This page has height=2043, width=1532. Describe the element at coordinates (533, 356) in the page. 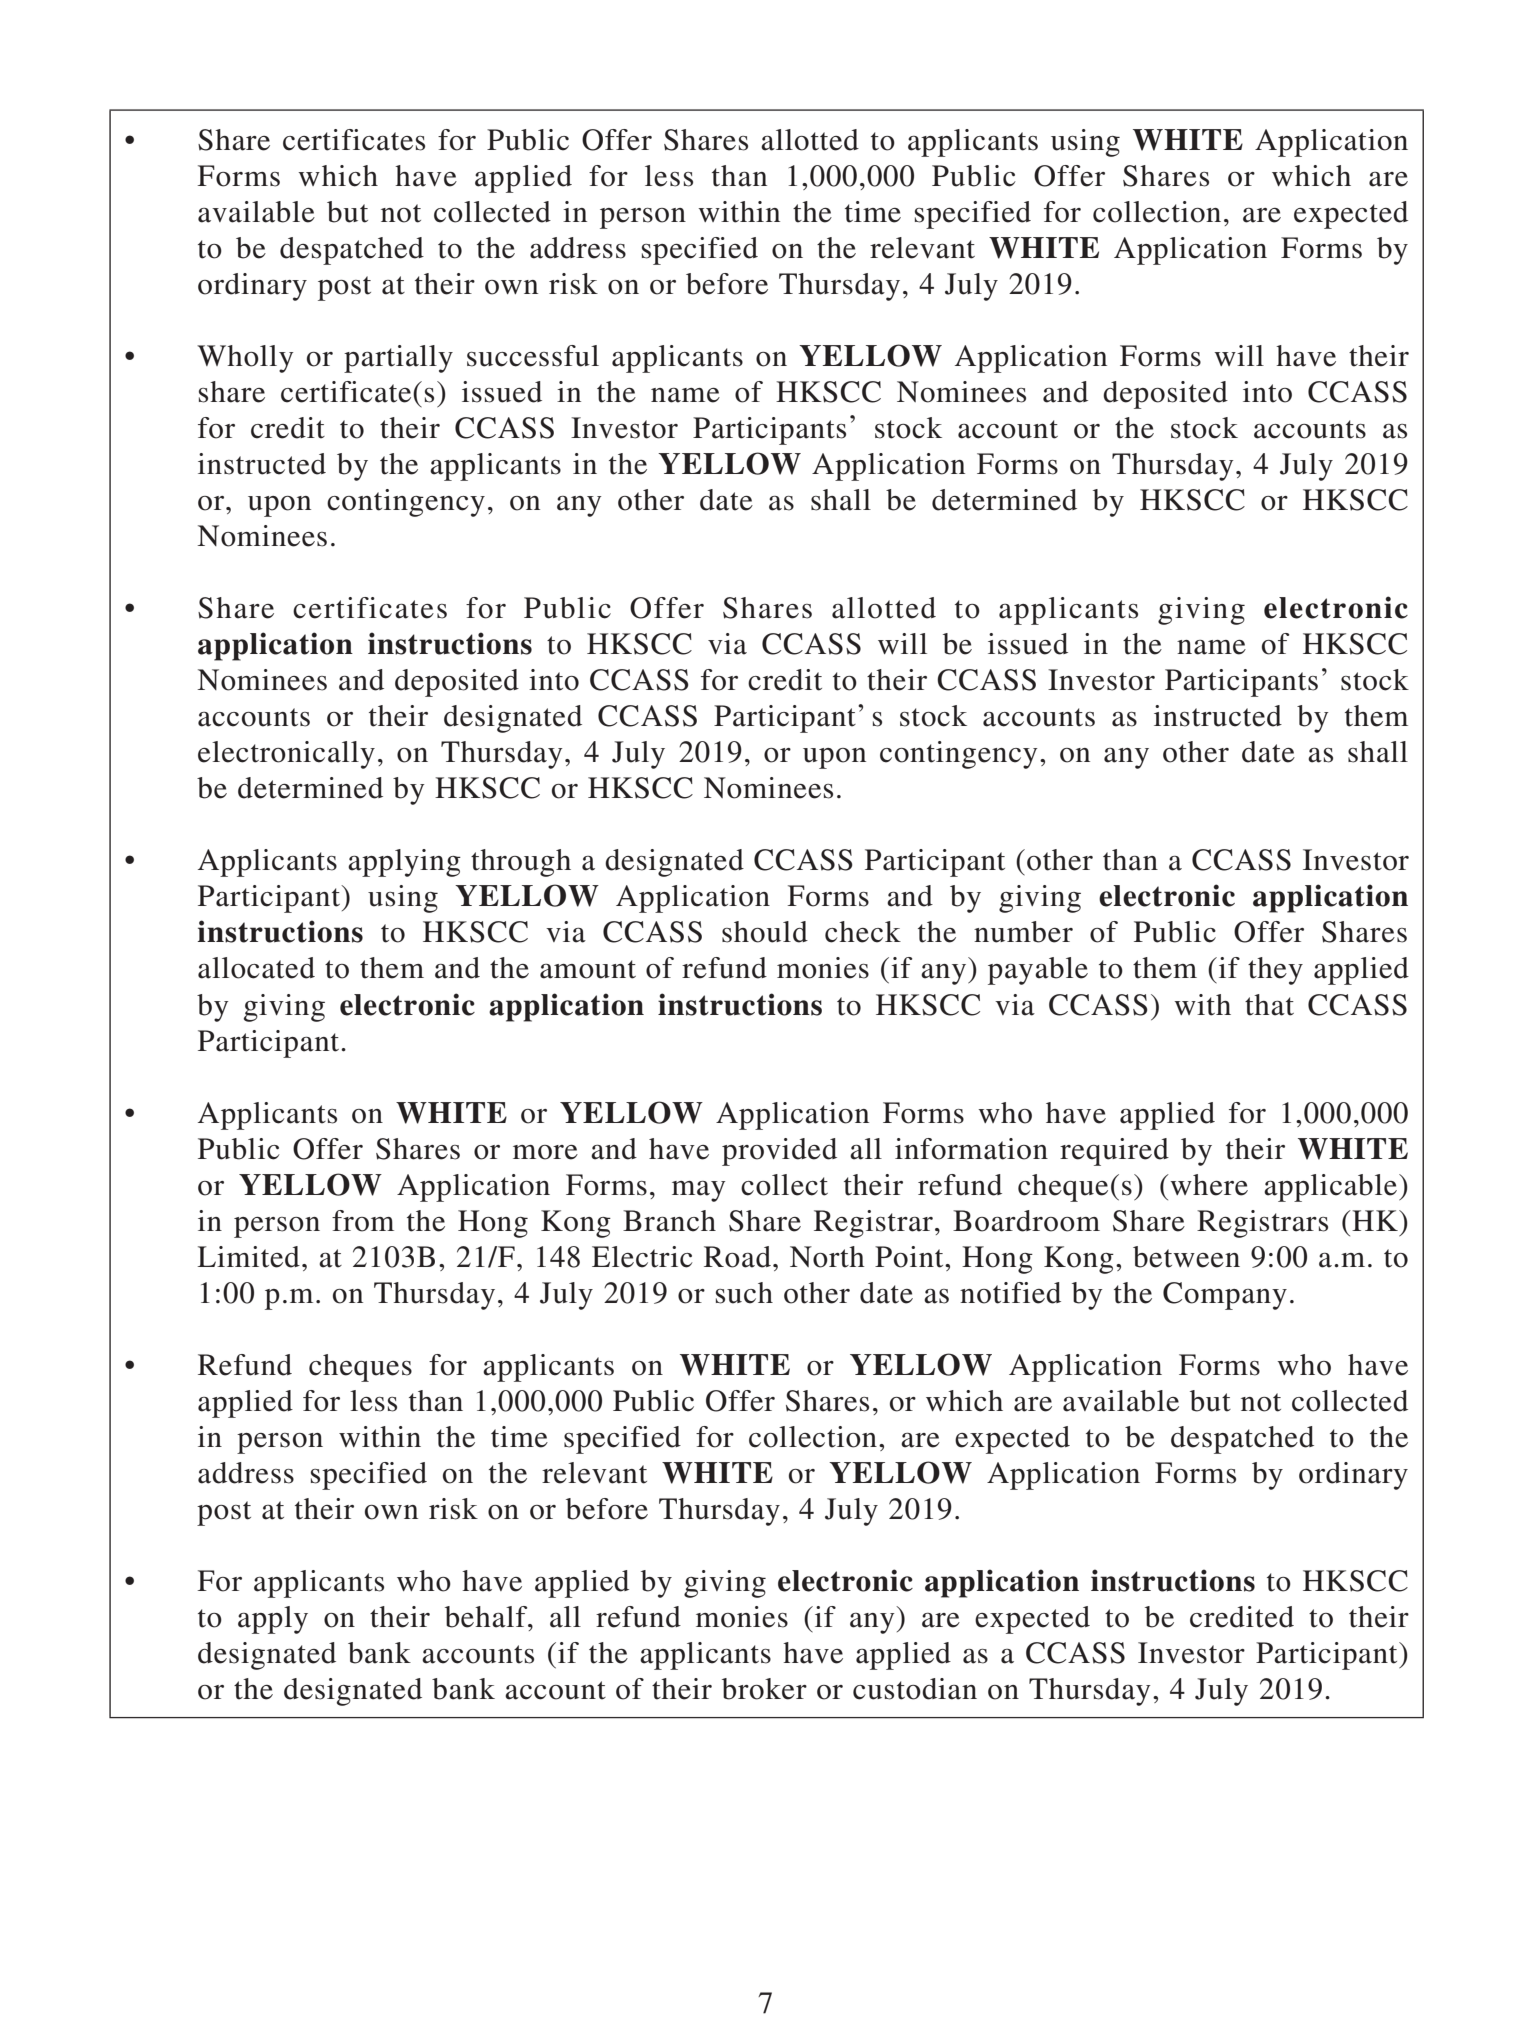

I see `successful` at that location.
